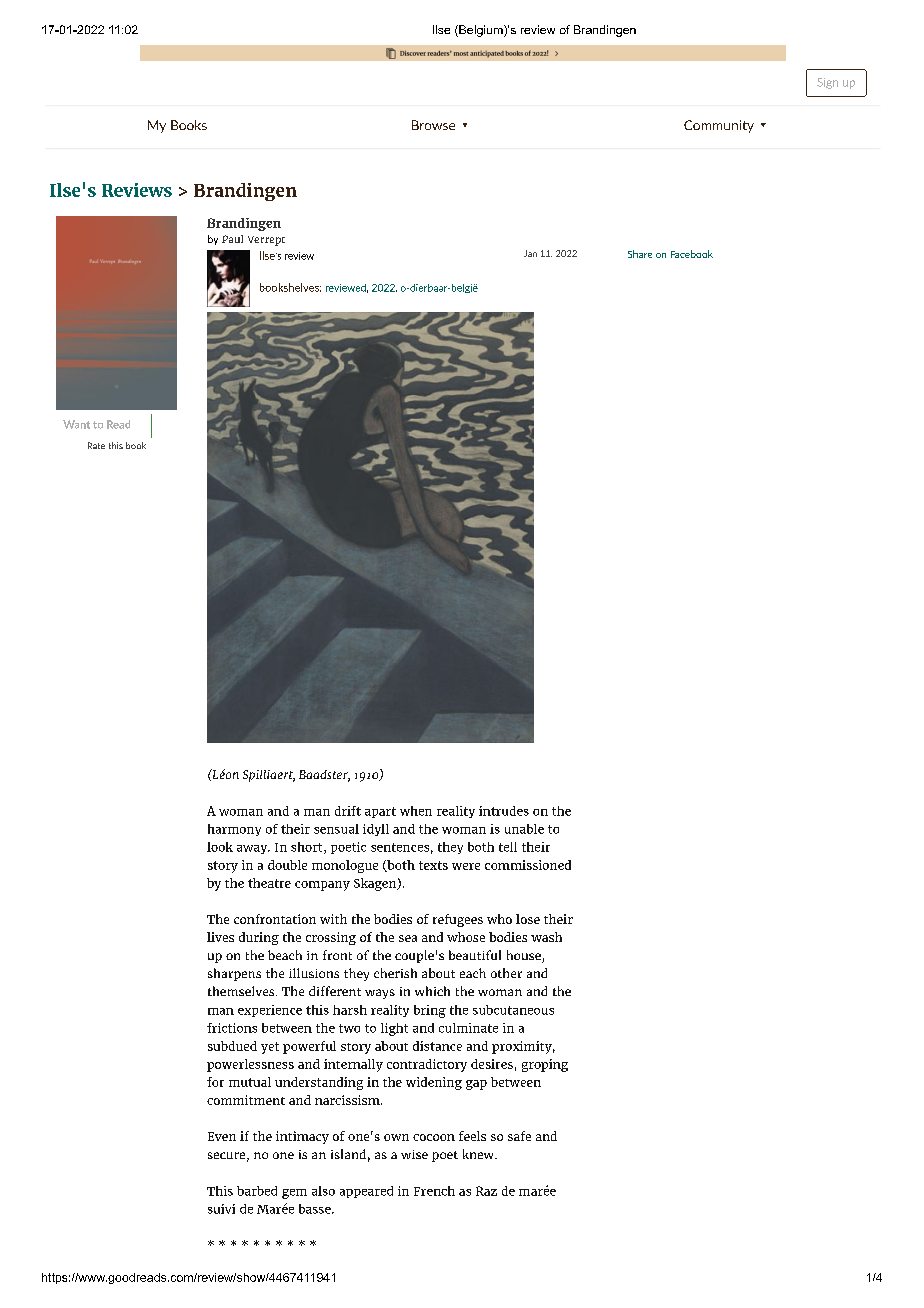 This document has height=1308, width=924. I want to click on Even, so click(222, 1136).
